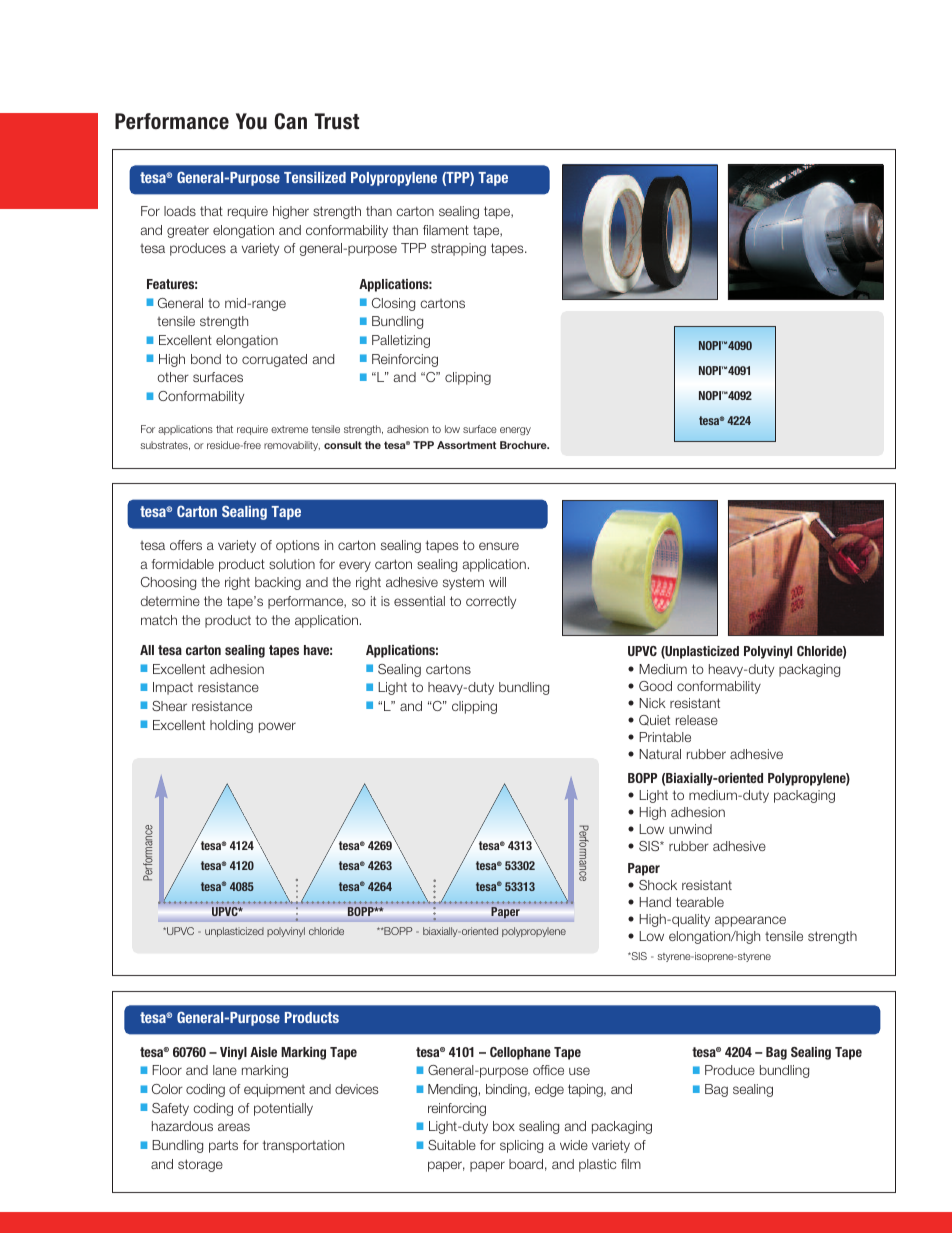  What do you see at coordinates (458, 249) in the page?
I see `strapping` at bounding box center [458, 249].
